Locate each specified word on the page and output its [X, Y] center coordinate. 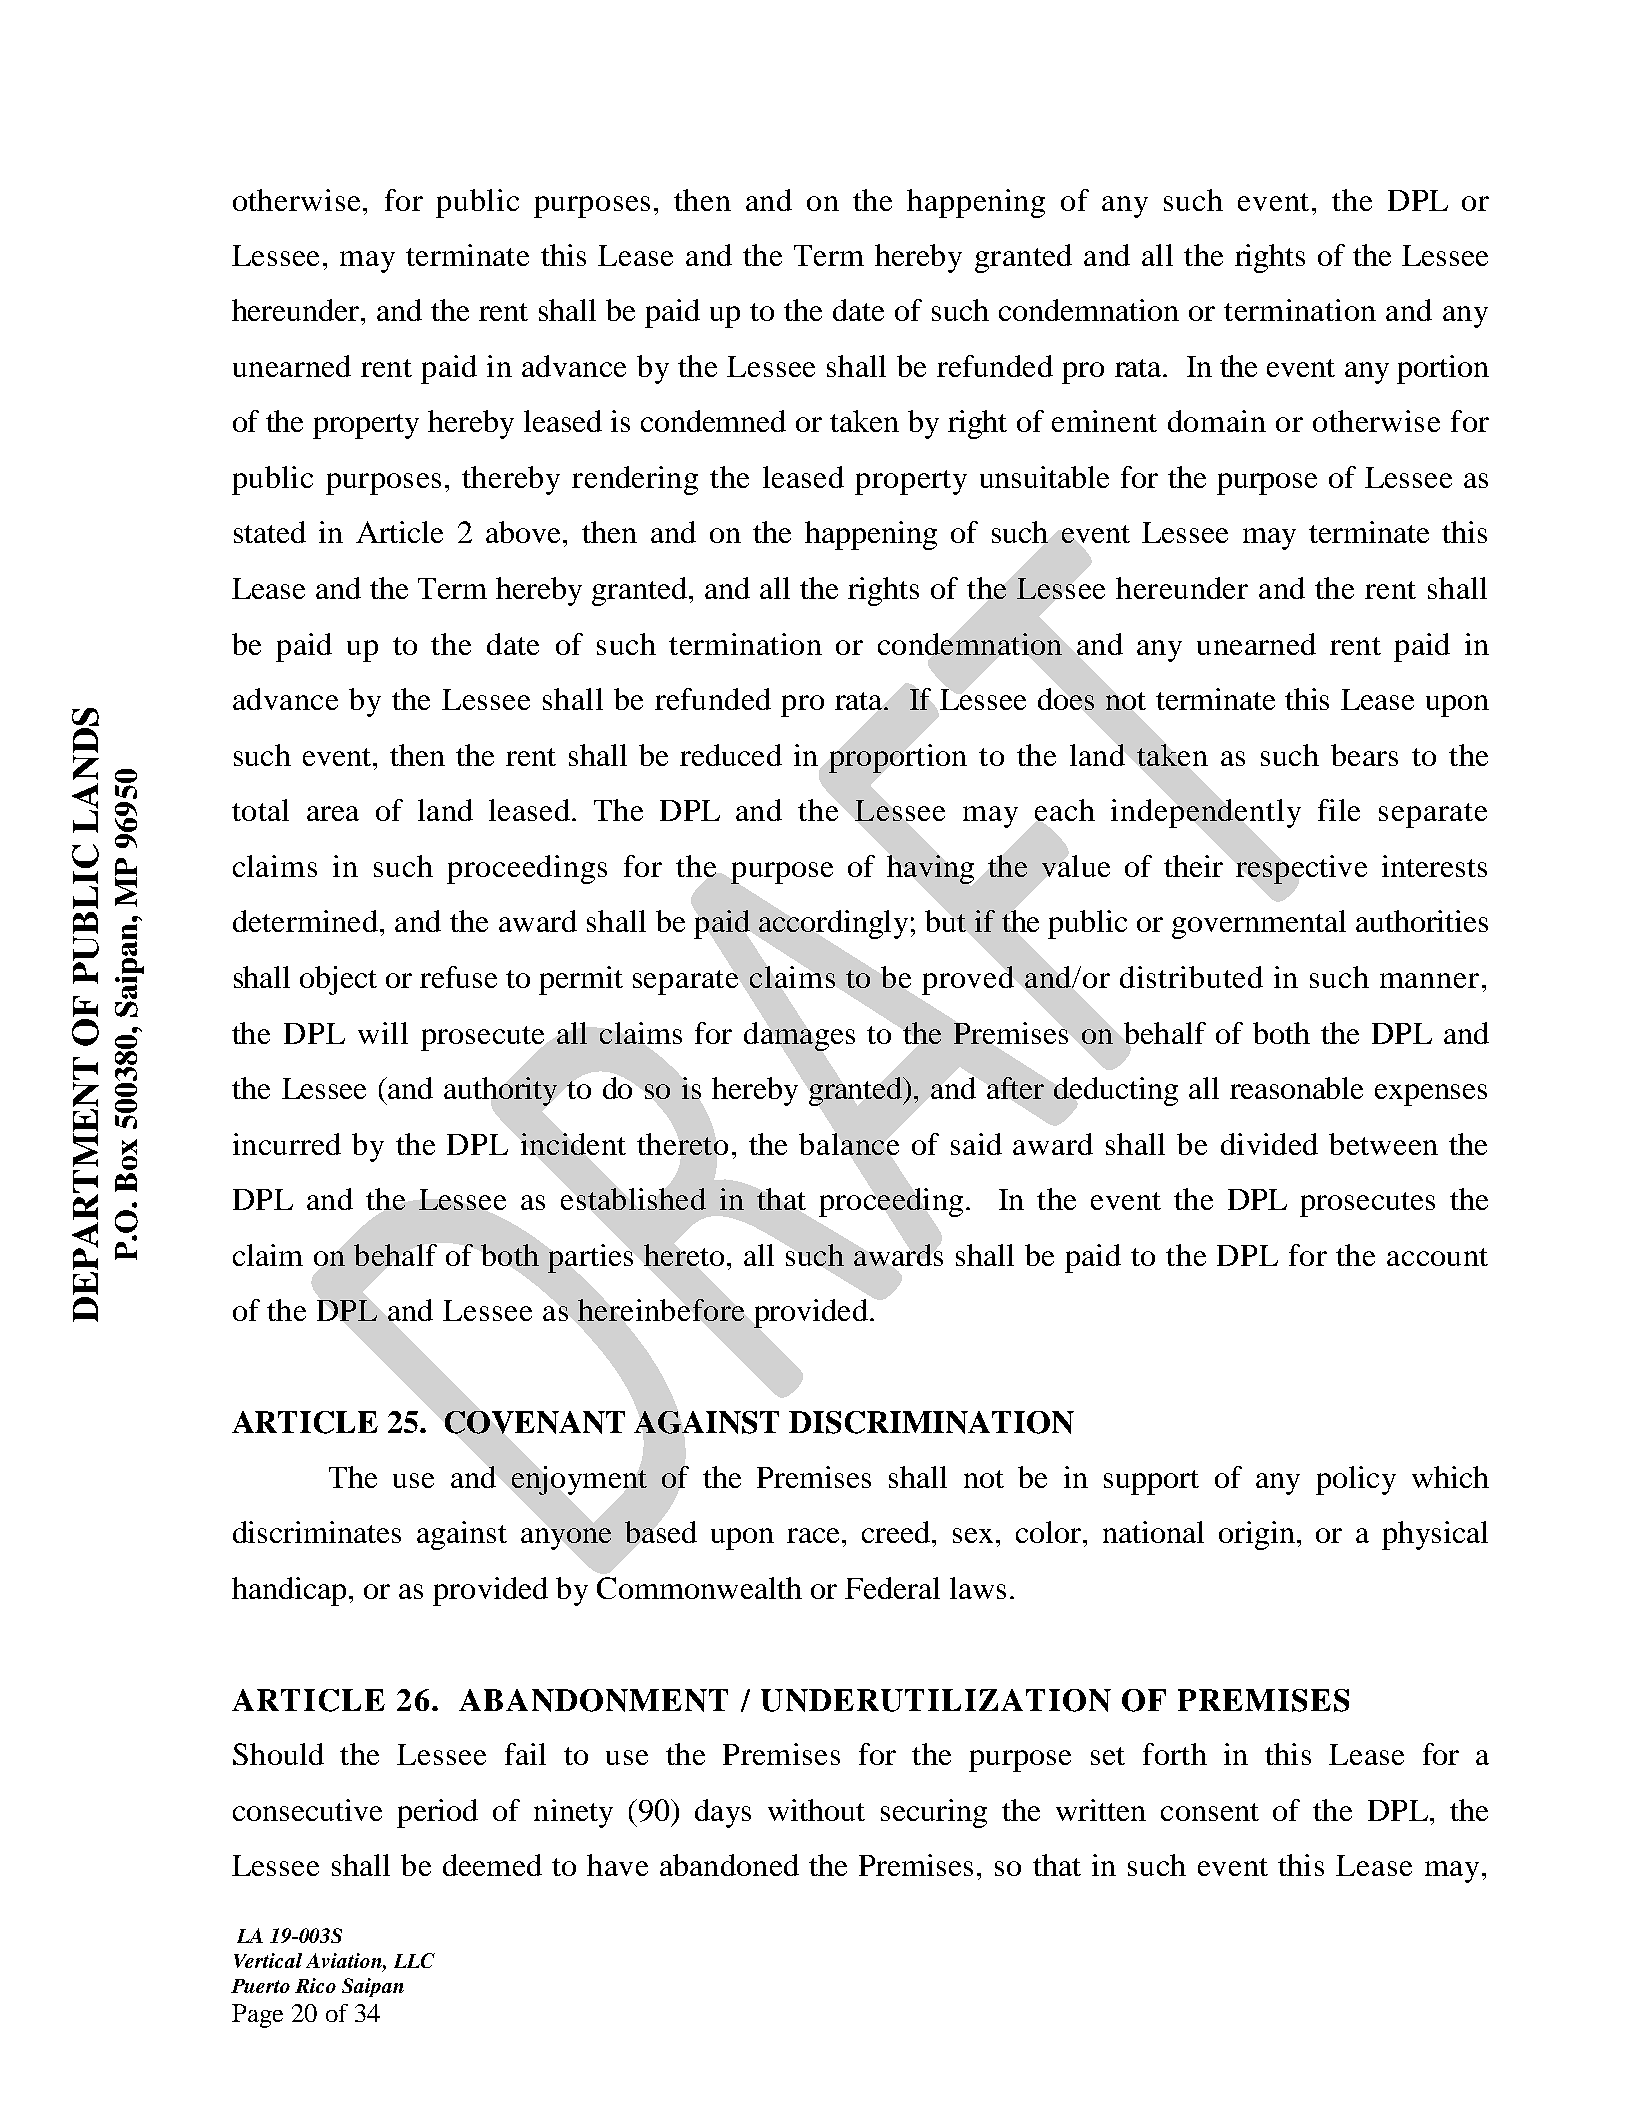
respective [1301, 869]
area [333, 813]
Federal [892, 1588]
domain [1217, 421]
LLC [414, 1960]
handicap [289, 1591]
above [525, 532]
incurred [287, 1144]
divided [1269, 1144]
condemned [713, 421]
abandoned [729, 1865]
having [930, 869]
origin [1258, 1535]
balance [849, 1144]
